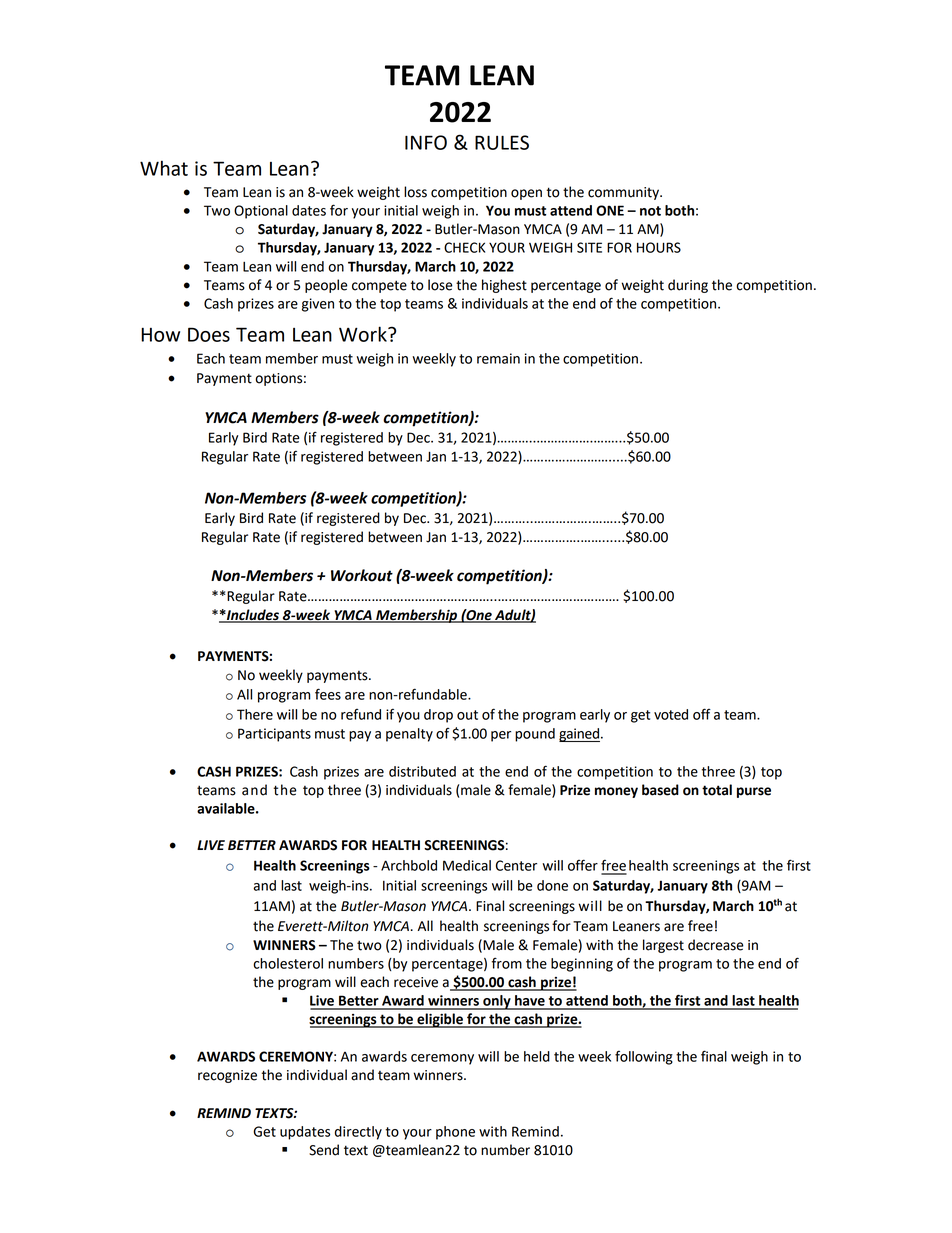 The height and width of the screenshot is (1233, 952). I want to click on recognize, so click(227, 1076).
